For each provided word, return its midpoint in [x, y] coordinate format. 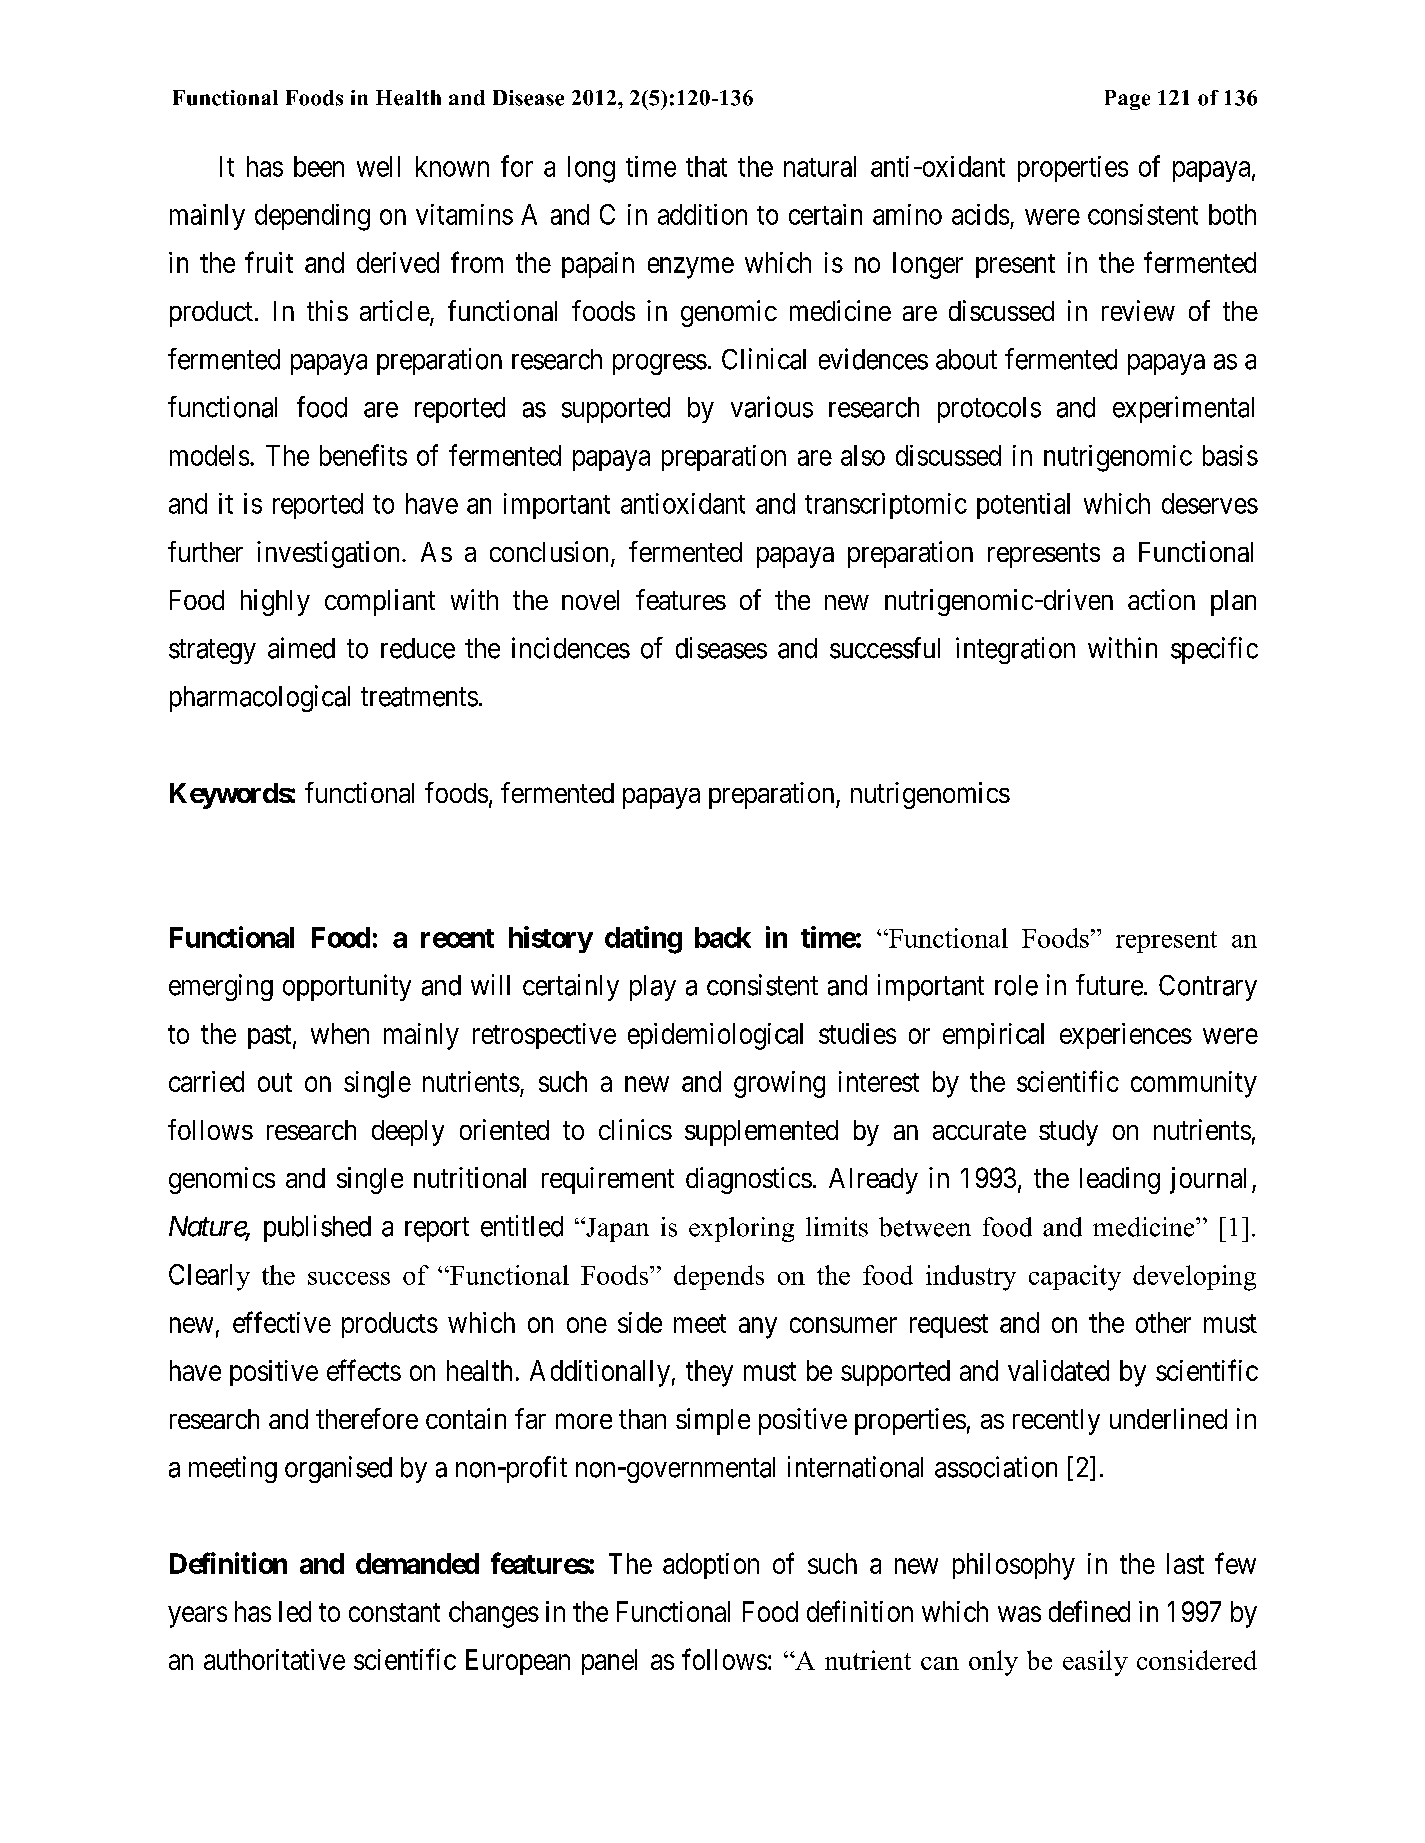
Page [1127, 100]
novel [590, 600]
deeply [408, 1133]
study [1068, 1133]
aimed [301, 648]
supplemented [761, 1133]
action [1161, 599]
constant [394, 1612]
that [706, 166]
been [319, 166]
